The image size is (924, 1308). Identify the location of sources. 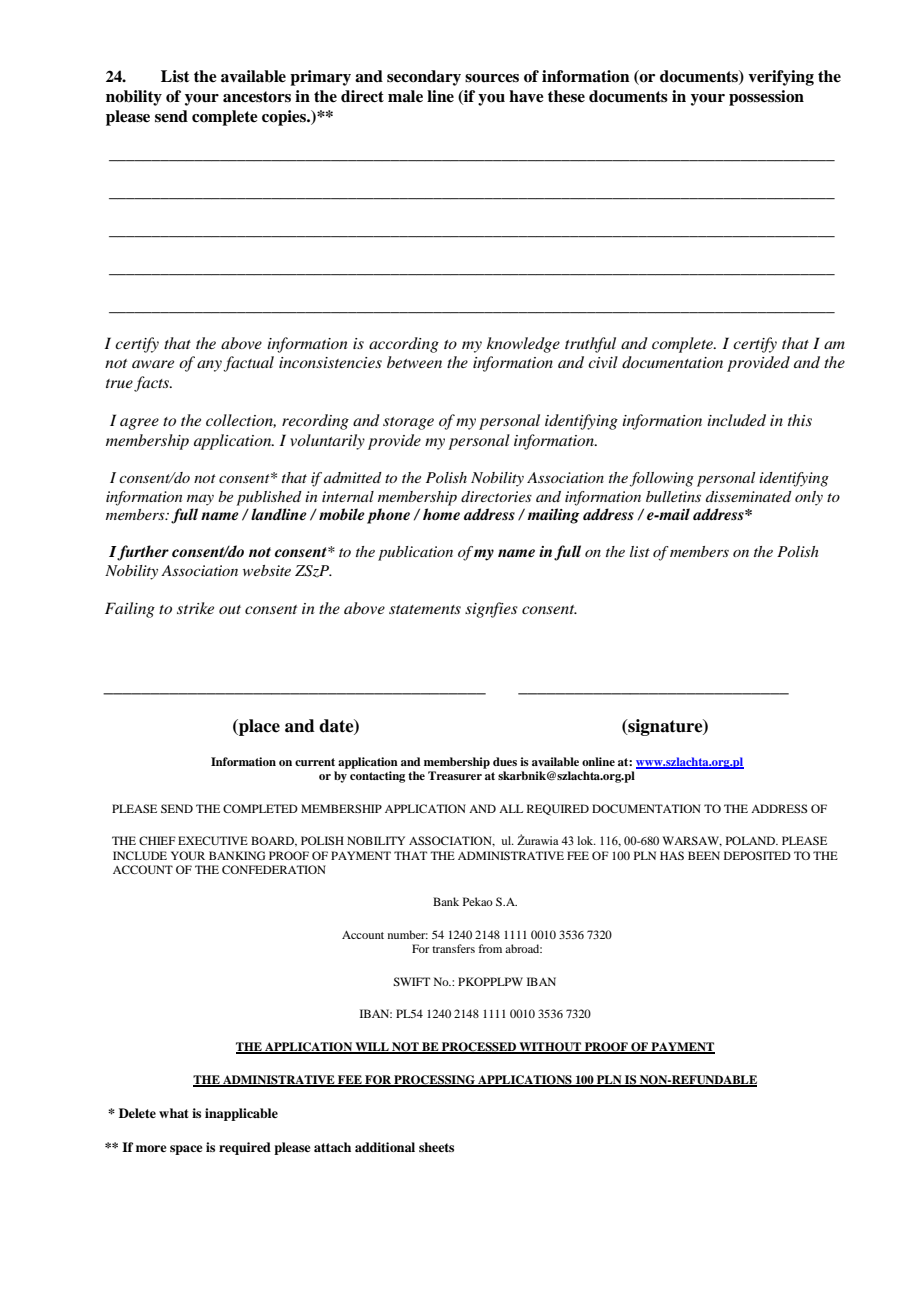
(492, 78).
